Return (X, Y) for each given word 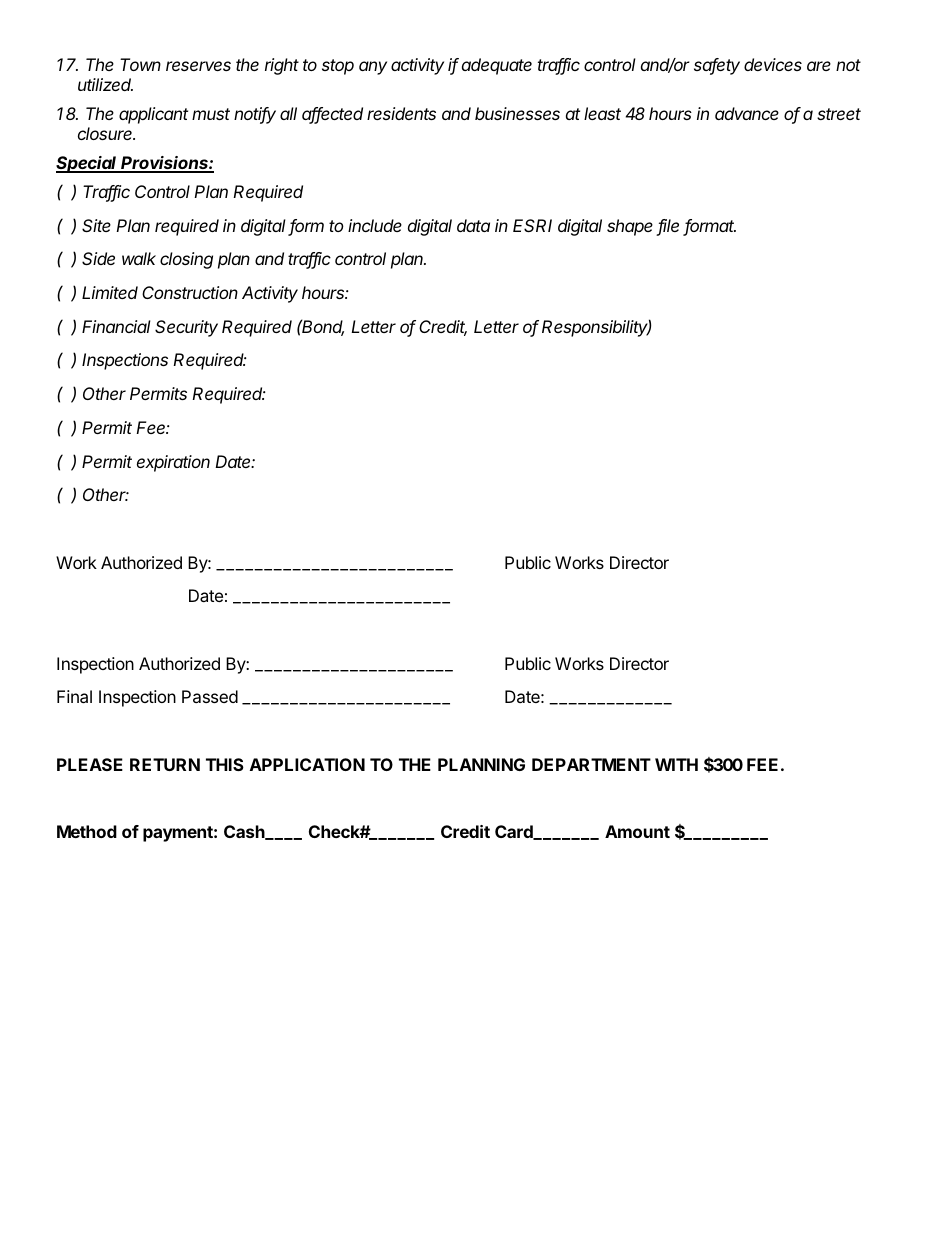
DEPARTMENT (591, 764)
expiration (173, 463)
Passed (210, 696)
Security (186, 328)
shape (630, 227)
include (375, 225)
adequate (497, 66)
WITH (676, 764)
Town (140, 64)
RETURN (165, 764)
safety (717, 66)
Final (74, 696)
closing (186, 260)
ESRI (532, 225)
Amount (637, 831)
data (473, 225)
